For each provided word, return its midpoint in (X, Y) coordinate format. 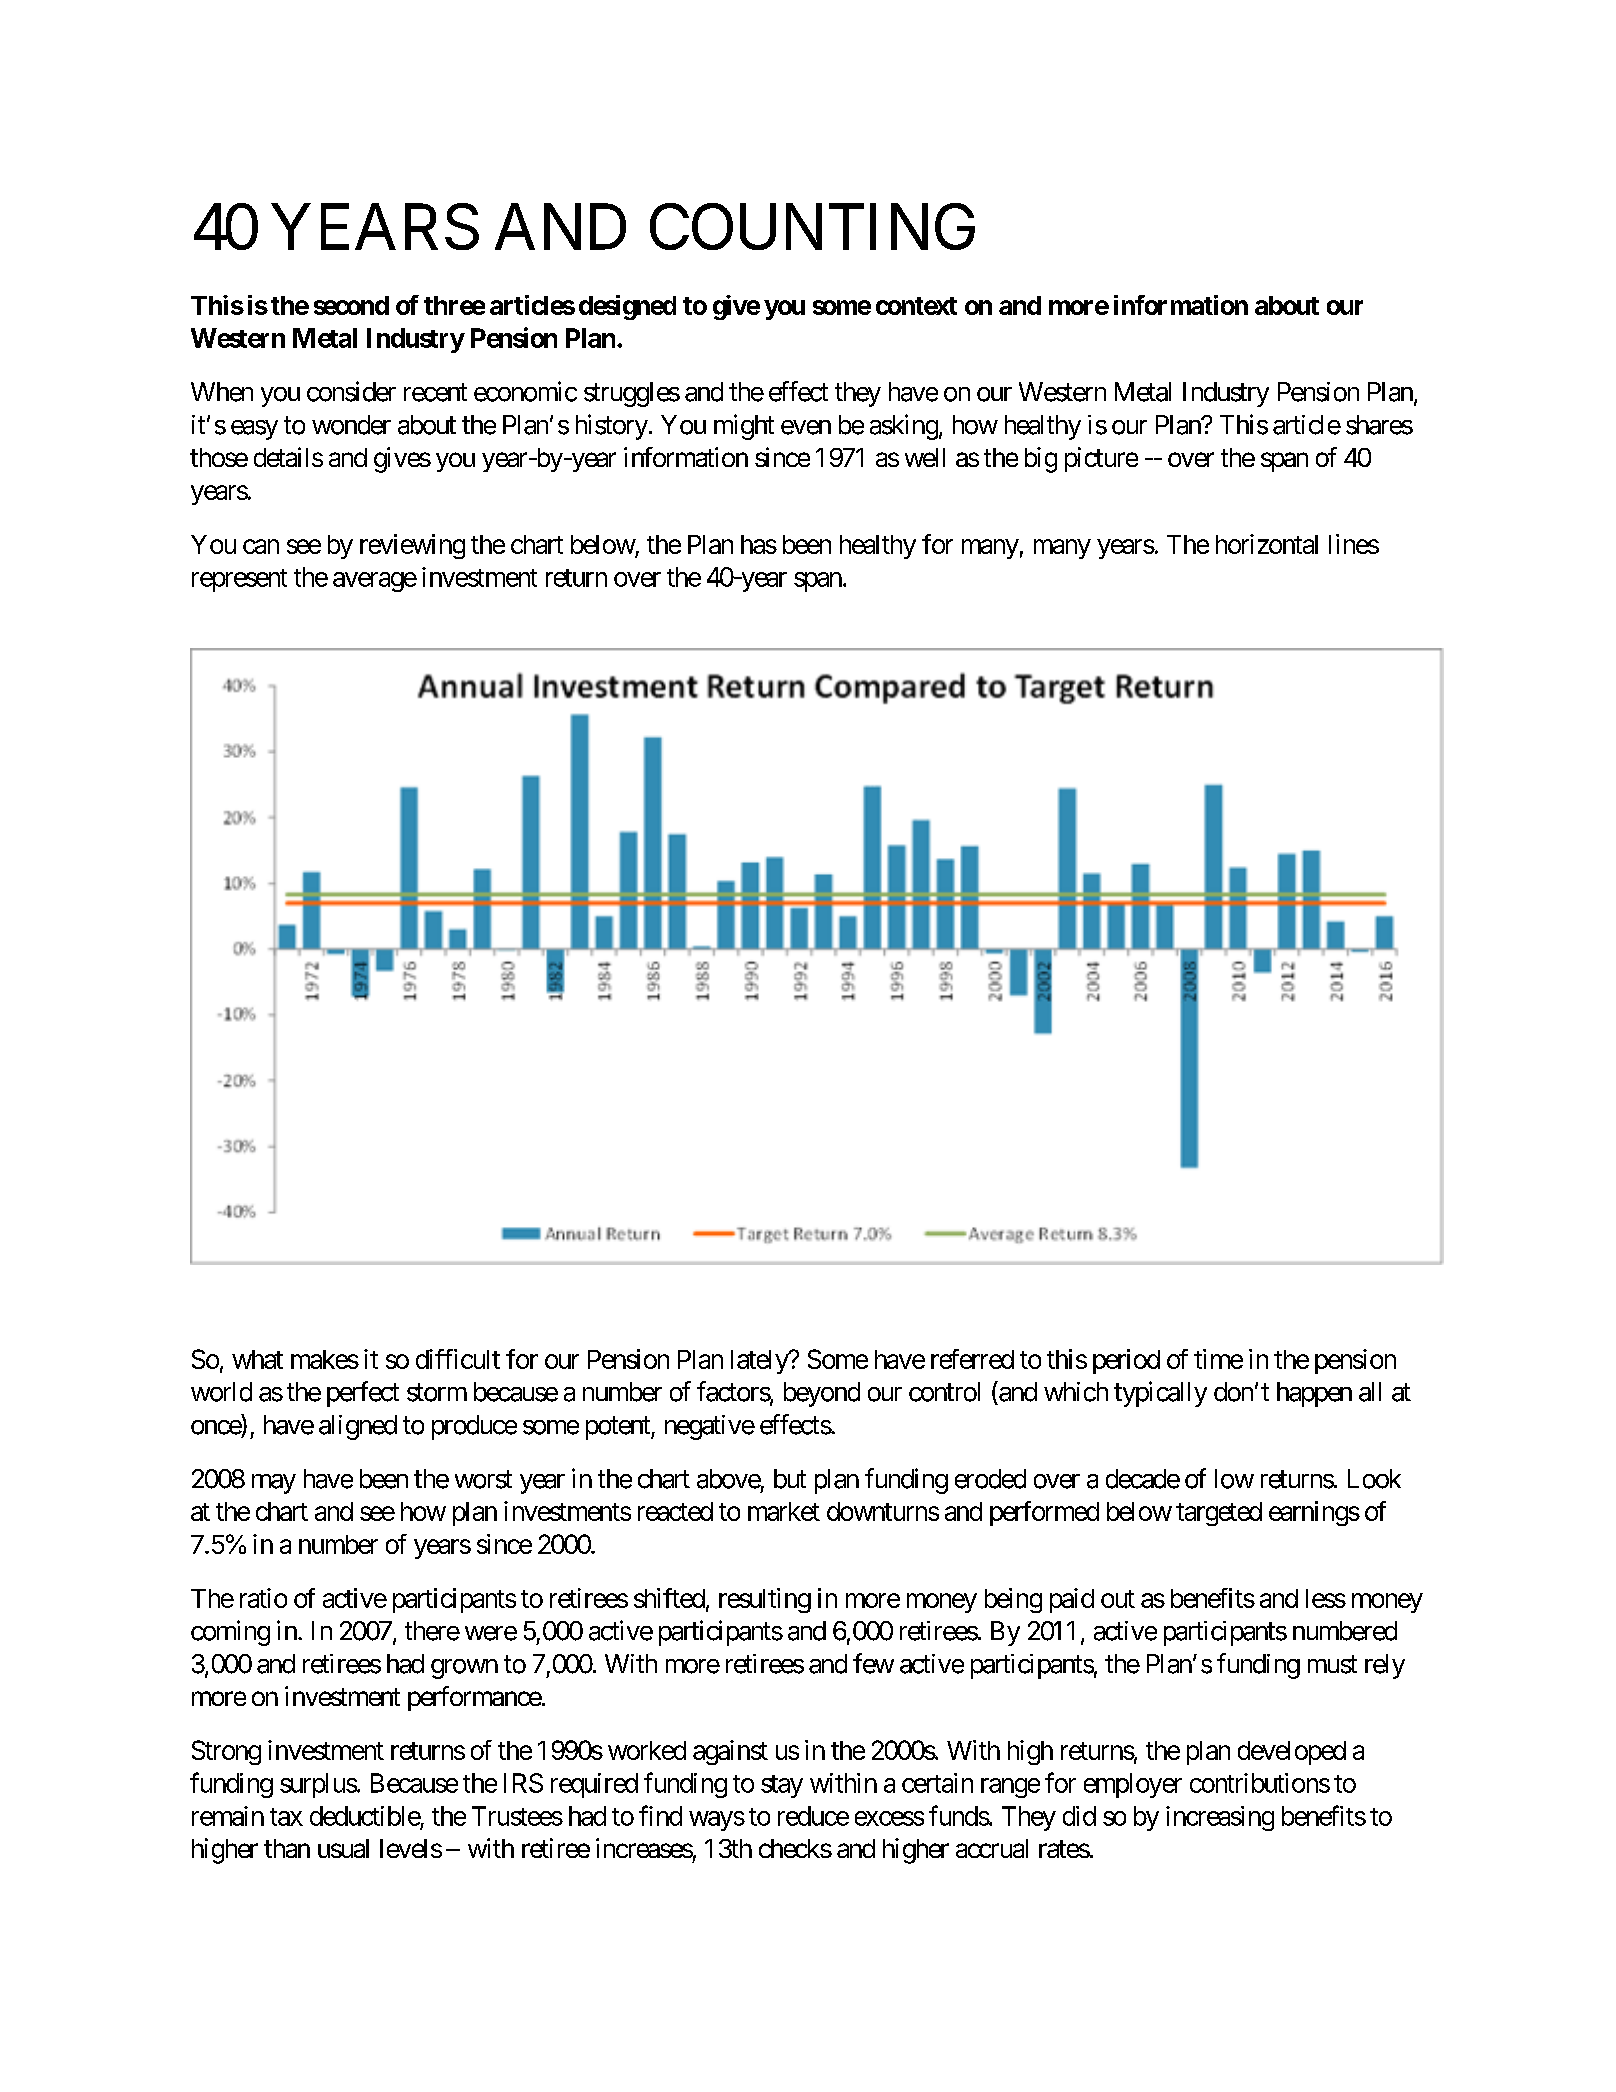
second (351, 305)
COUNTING (812, 227)
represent (239, 580)
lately (760, 1362)
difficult (458, 1359)
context (916, 306)
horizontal (1267, 544)
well (925, 457)
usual (343, 1848)
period (1126, 1361)
